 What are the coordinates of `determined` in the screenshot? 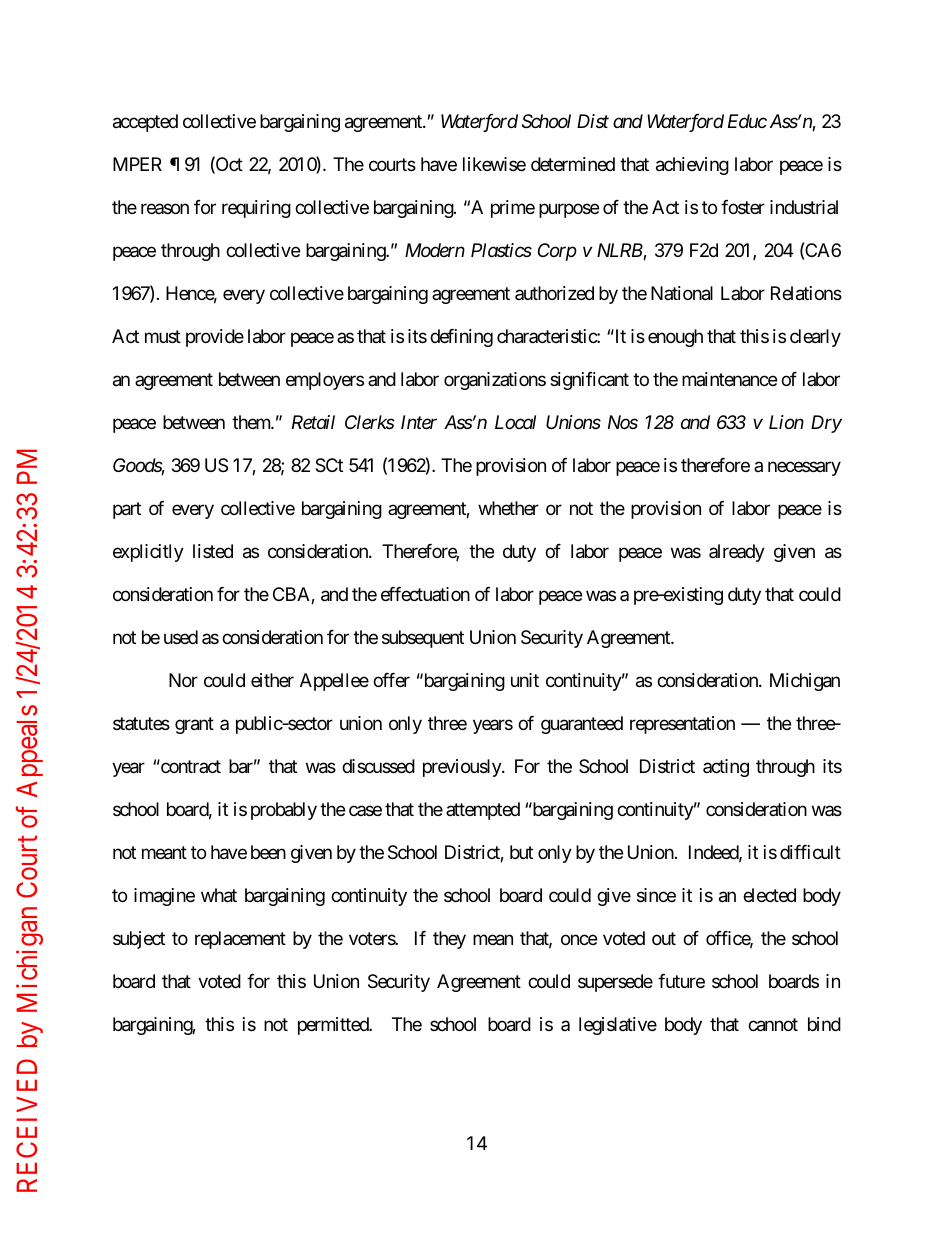 It's located at (573, 164).
